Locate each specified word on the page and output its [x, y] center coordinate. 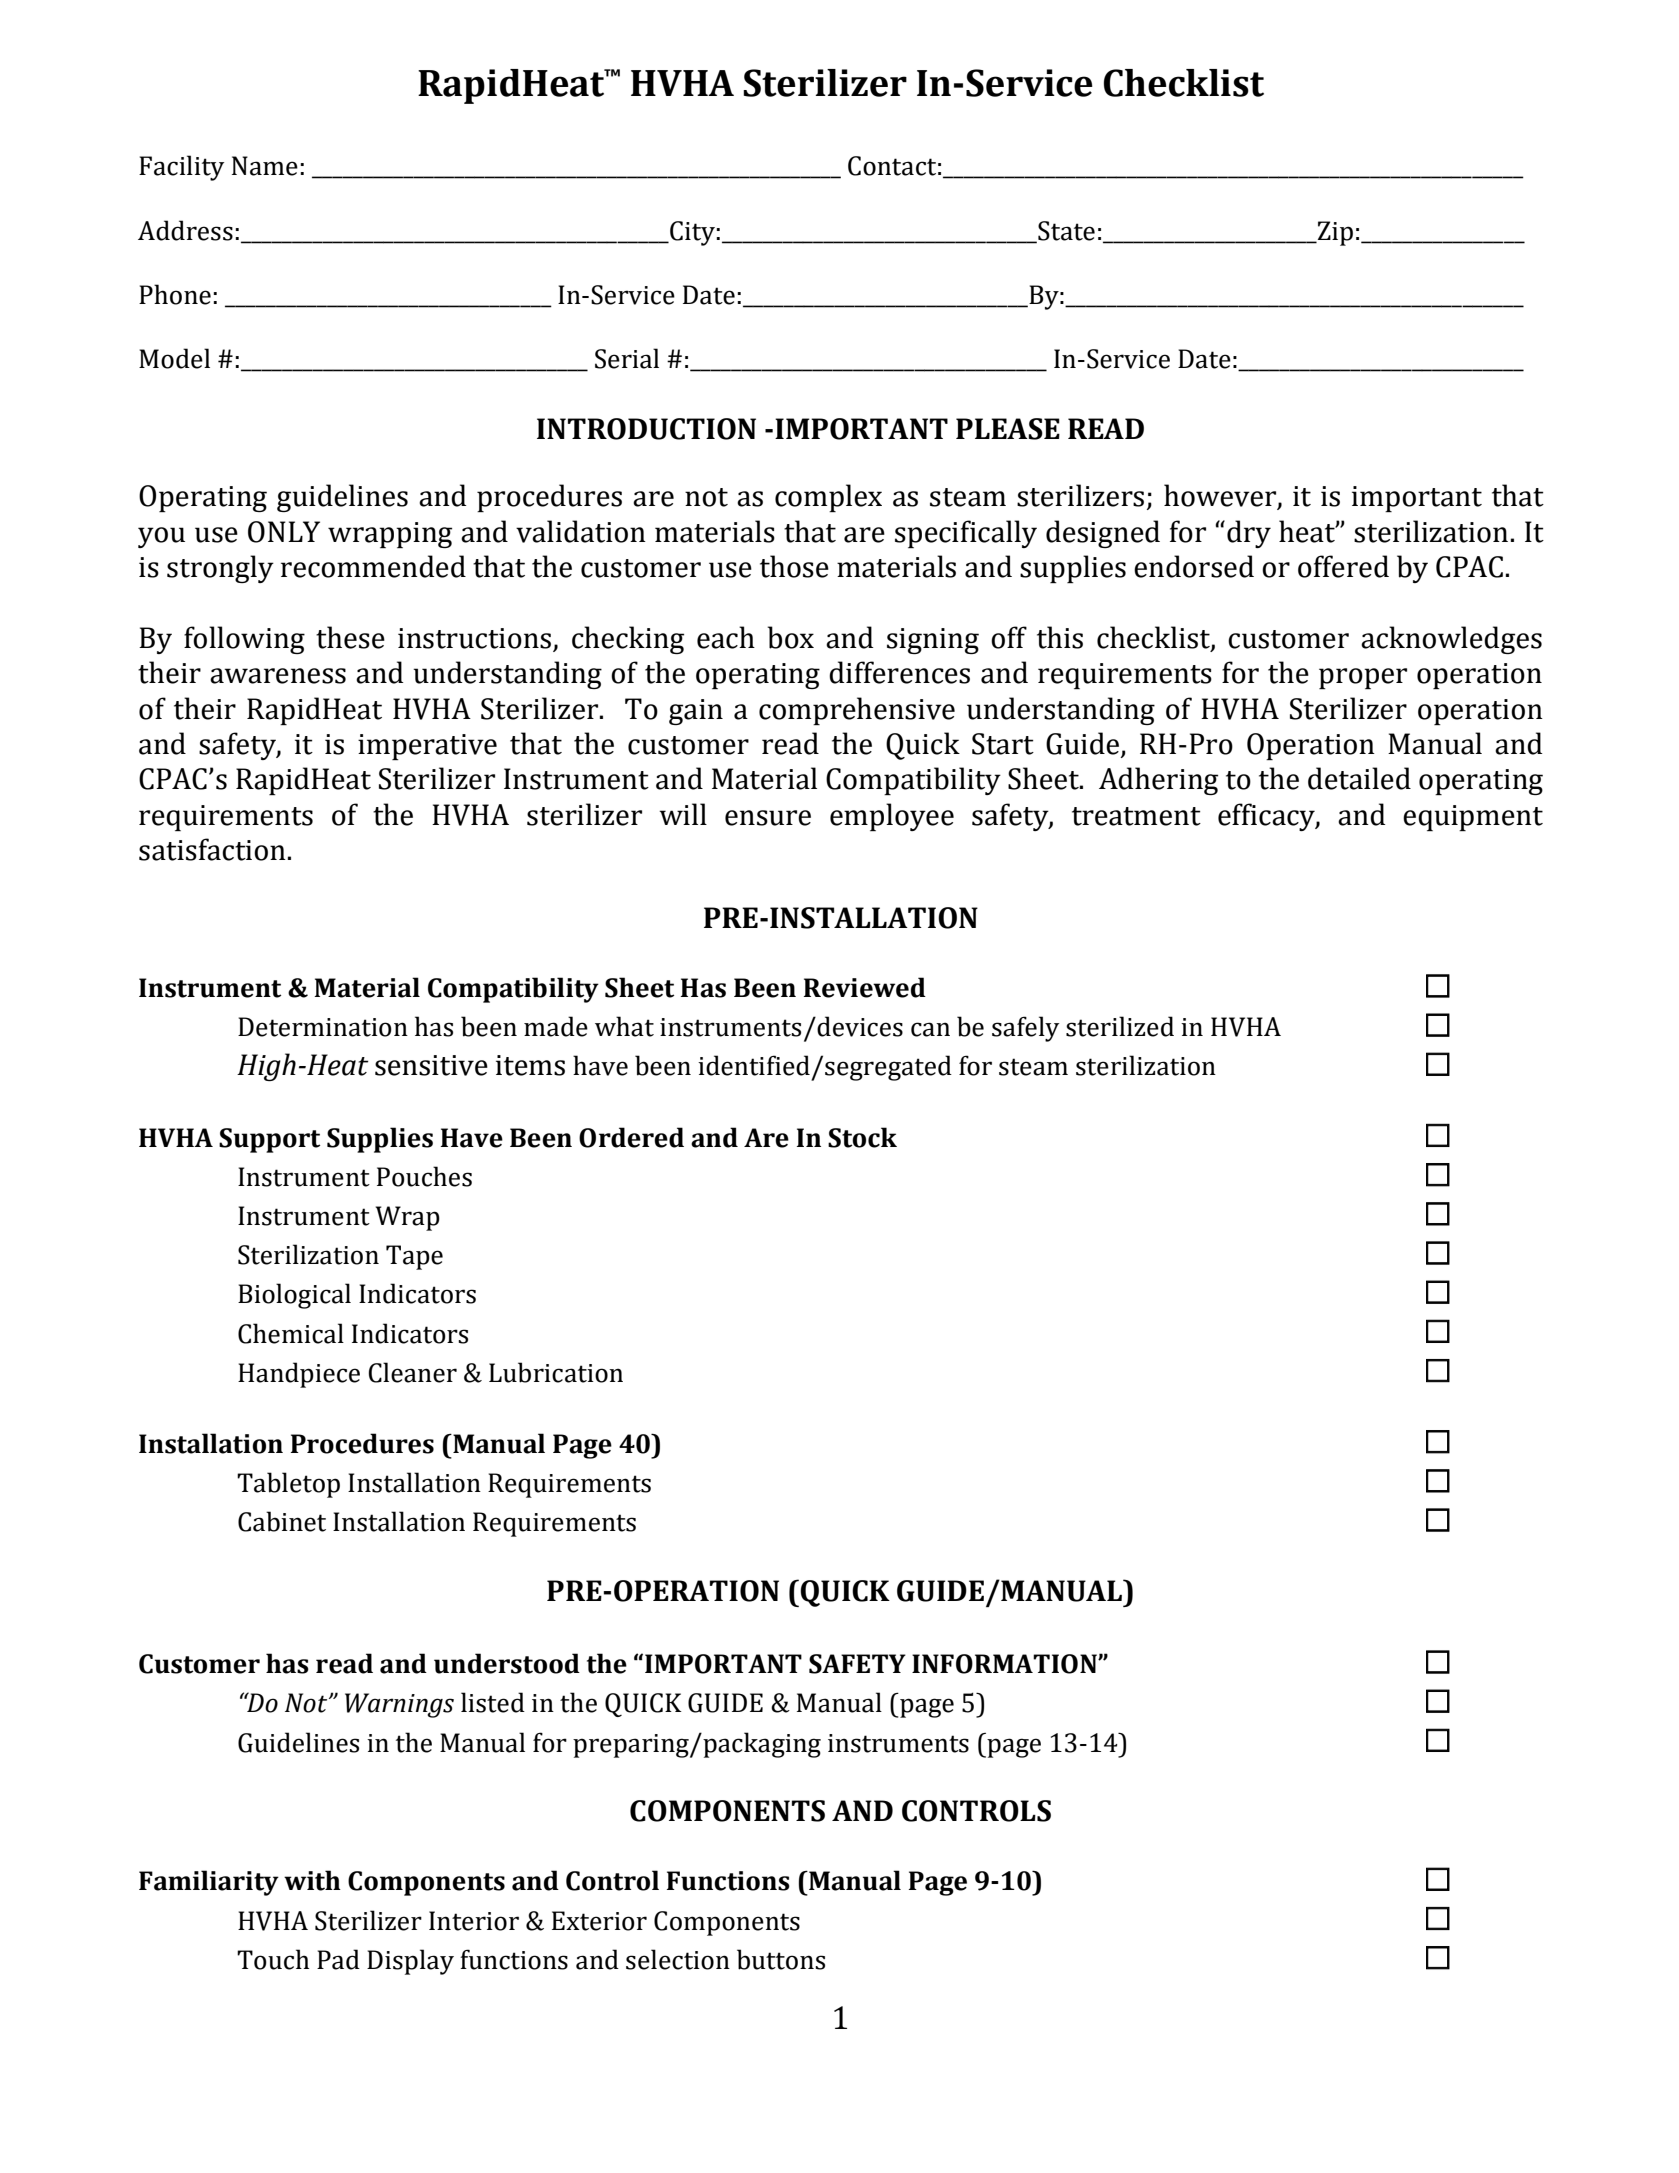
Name [265, 166]
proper [1363, 678]
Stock [862, 1137]
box [790, 637]
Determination [323, 1027]
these [350, 637]
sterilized [1120, 1026]
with [312, 1880]
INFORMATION [1005, 1664]
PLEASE [1008, 429]
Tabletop [288, 1485]
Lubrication [556, 1372]
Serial [627, 358]
